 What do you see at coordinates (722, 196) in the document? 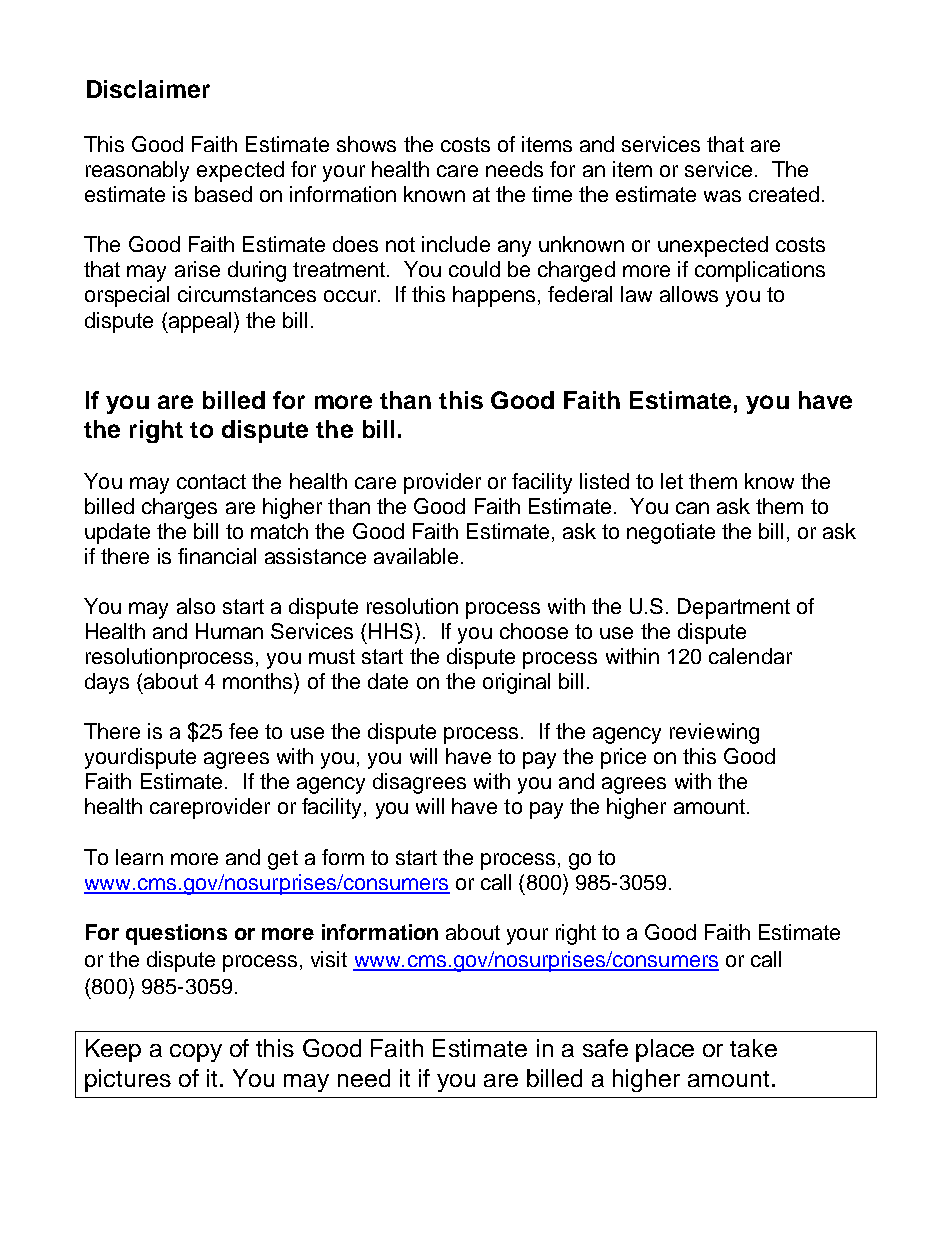
I see `was` at bounding box center [722, 196].
